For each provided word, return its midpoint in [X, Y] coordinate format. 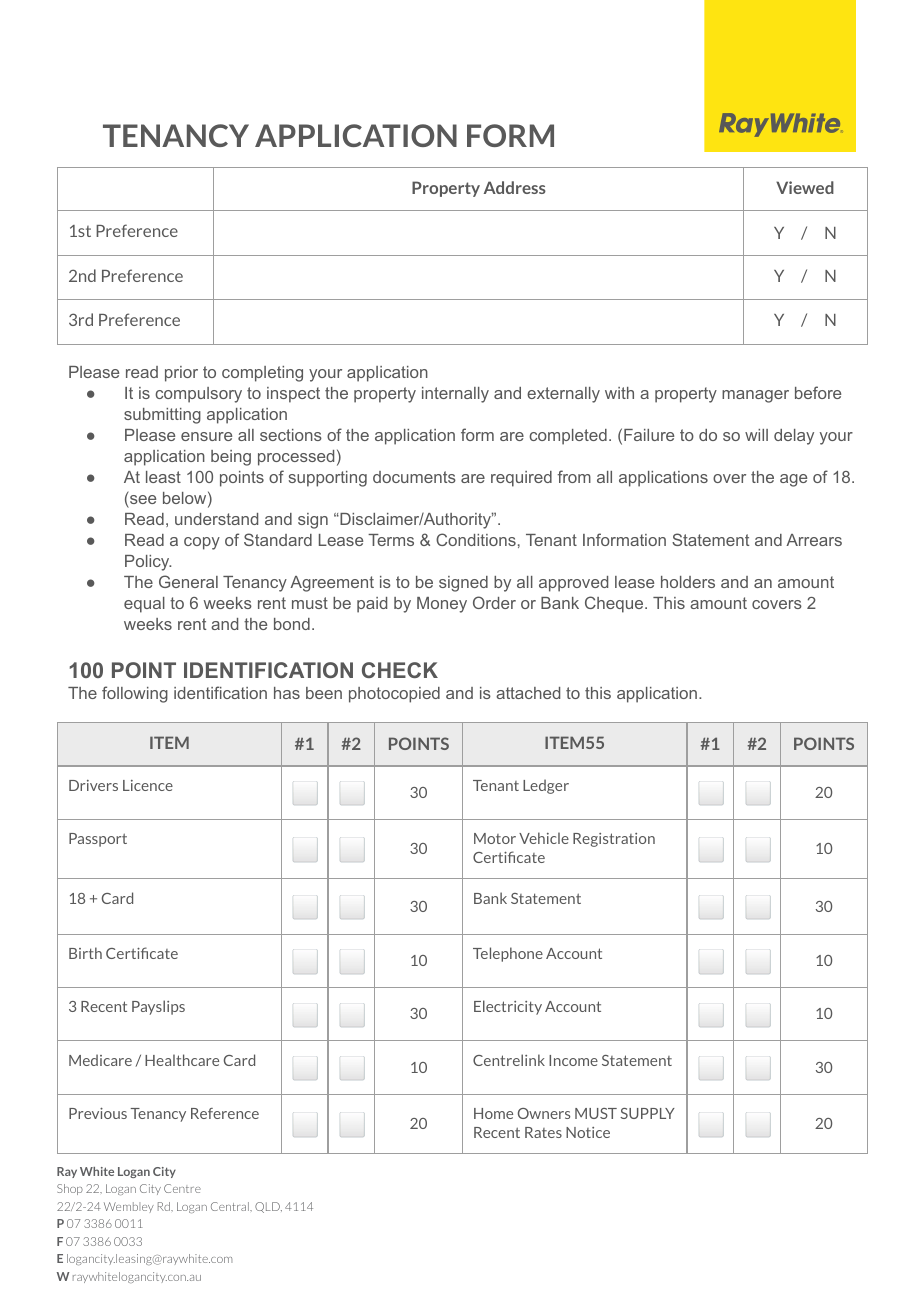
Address [515, 187]
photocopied [394, 695]
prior [181, 374]
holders [688, 582]
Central [231, 1206]
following [135, 694]
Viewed [805, 187]
